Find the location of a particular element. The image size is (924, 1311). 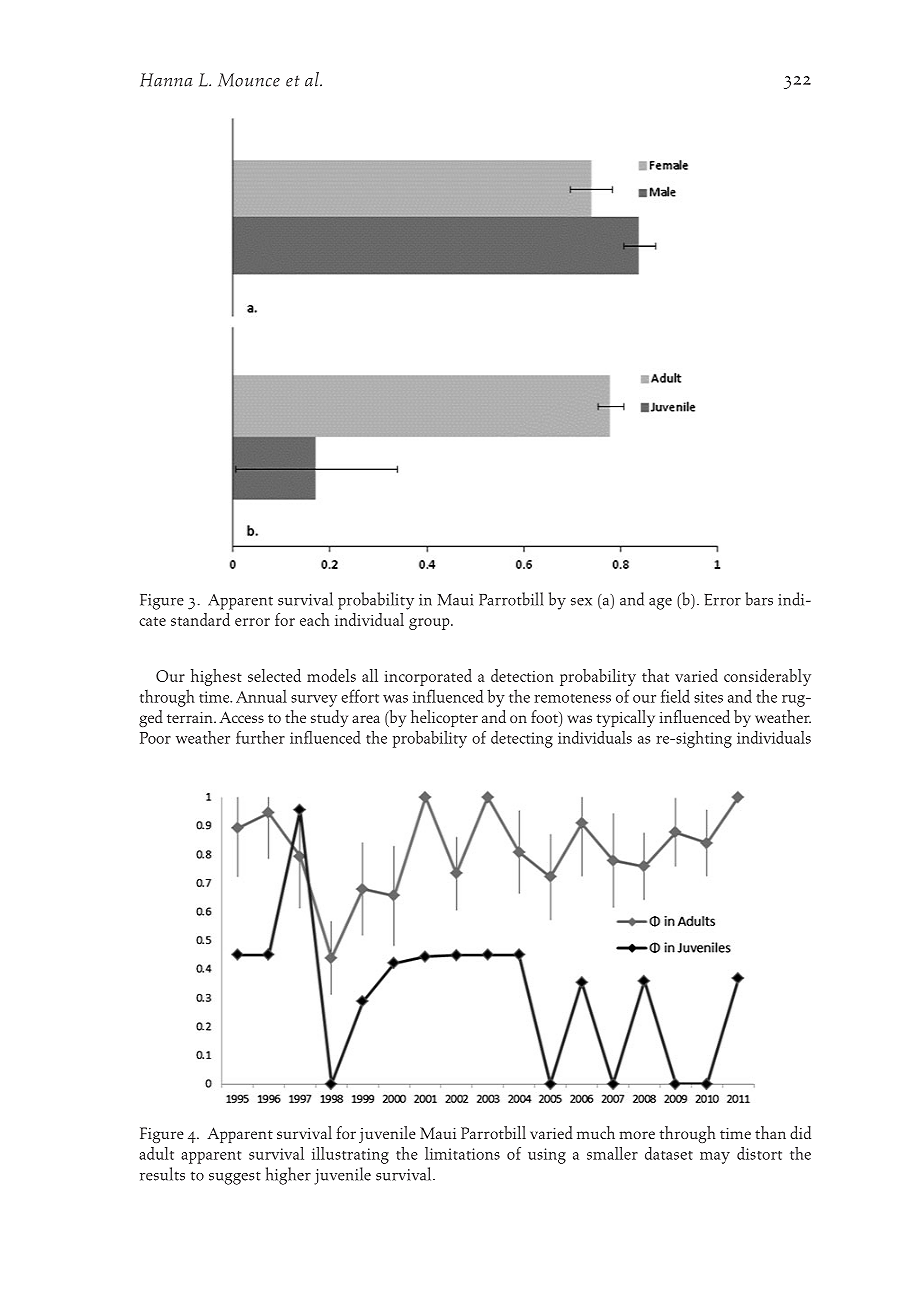

detection is located at coordinates (522, 675).
